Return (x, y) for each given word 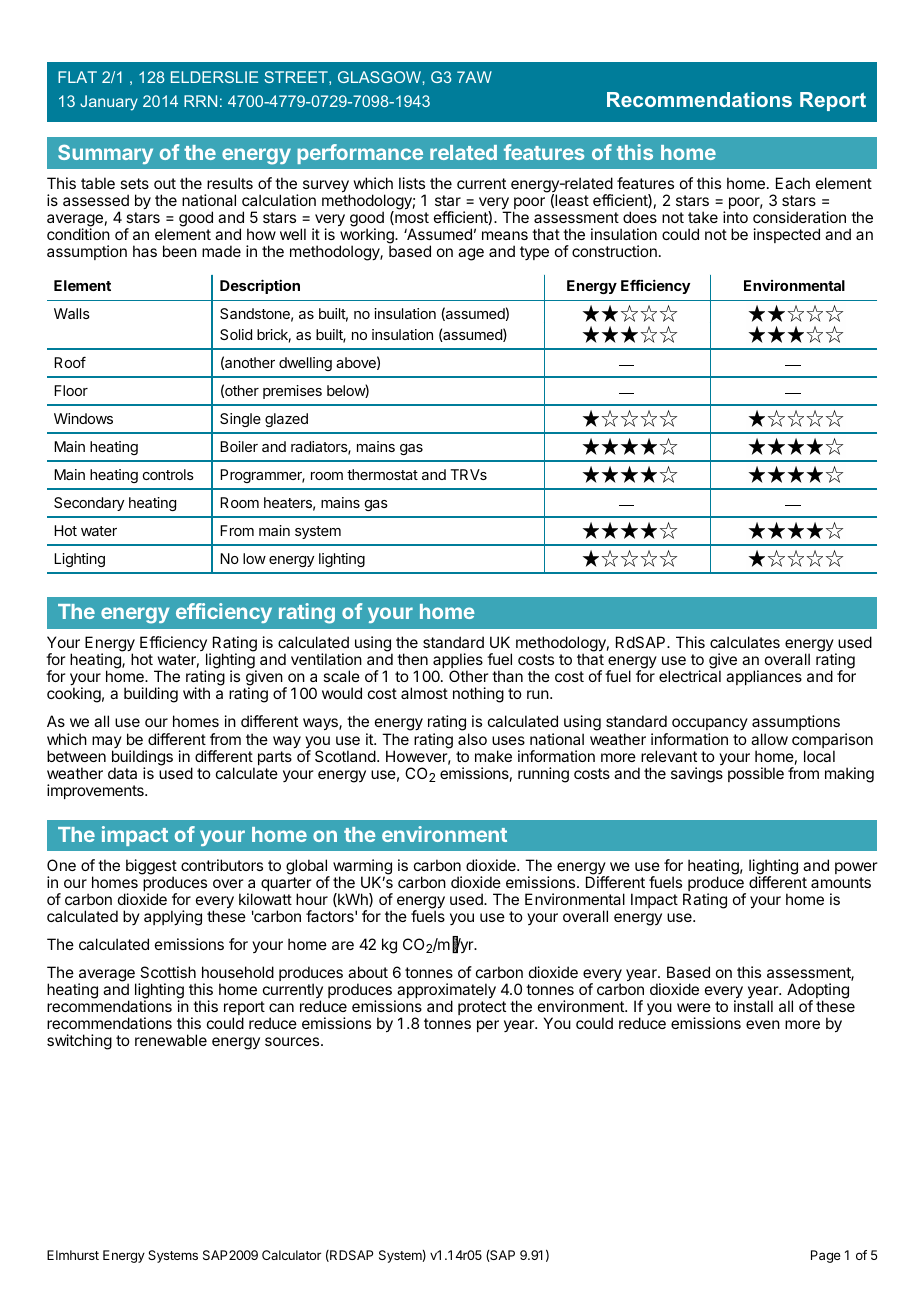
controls (168, 474)
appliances (764, 677)
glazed (286, 420)
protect (482, 1008)
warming (362, 868)
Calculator (291, 1255)
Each (793, 183)
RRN (200, 101)
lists (412, 183)
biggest (151, 868)
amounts (841, 882)
